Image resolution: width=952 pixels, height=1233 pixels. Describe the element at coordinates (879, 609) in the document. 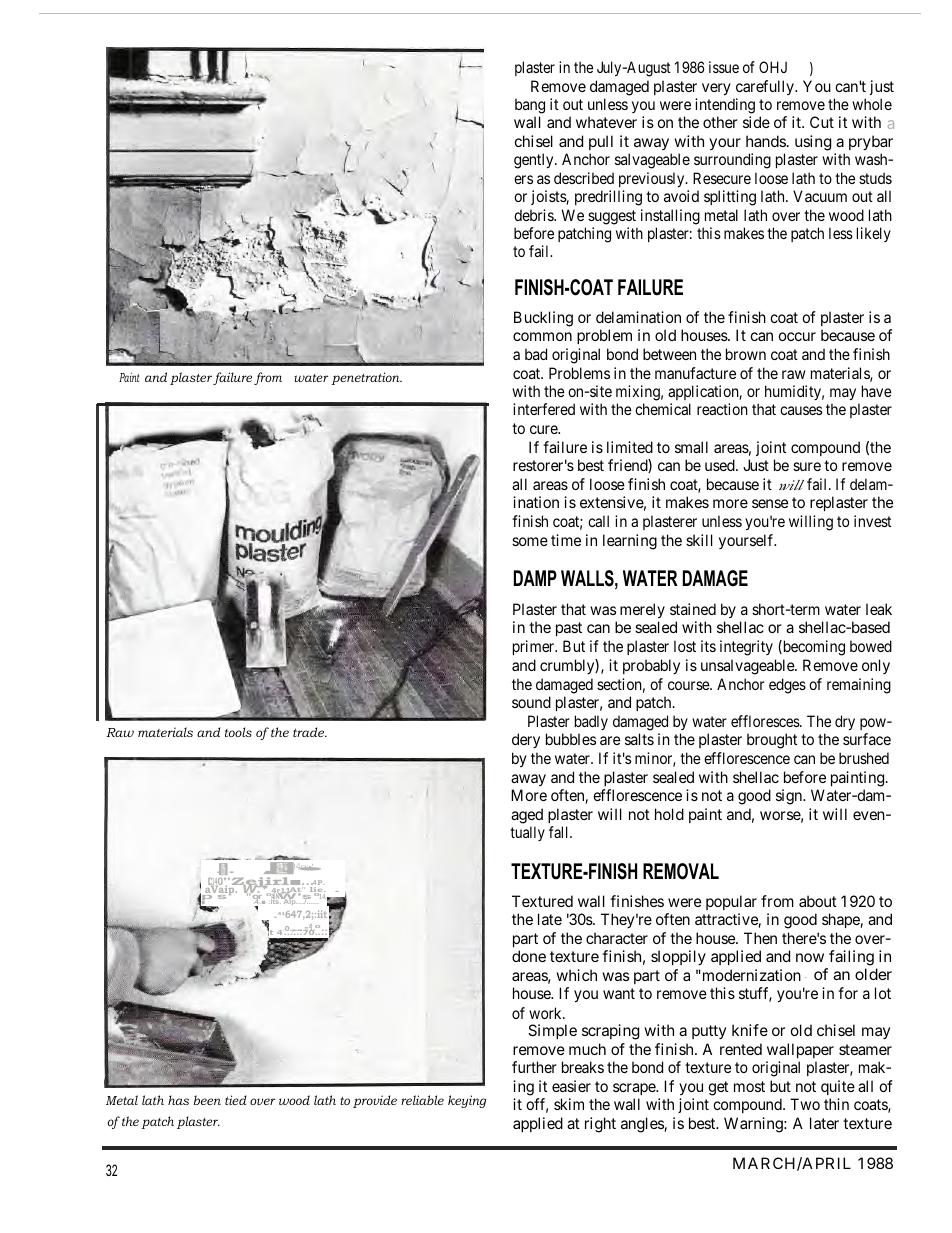

I see `leak` at that location.
